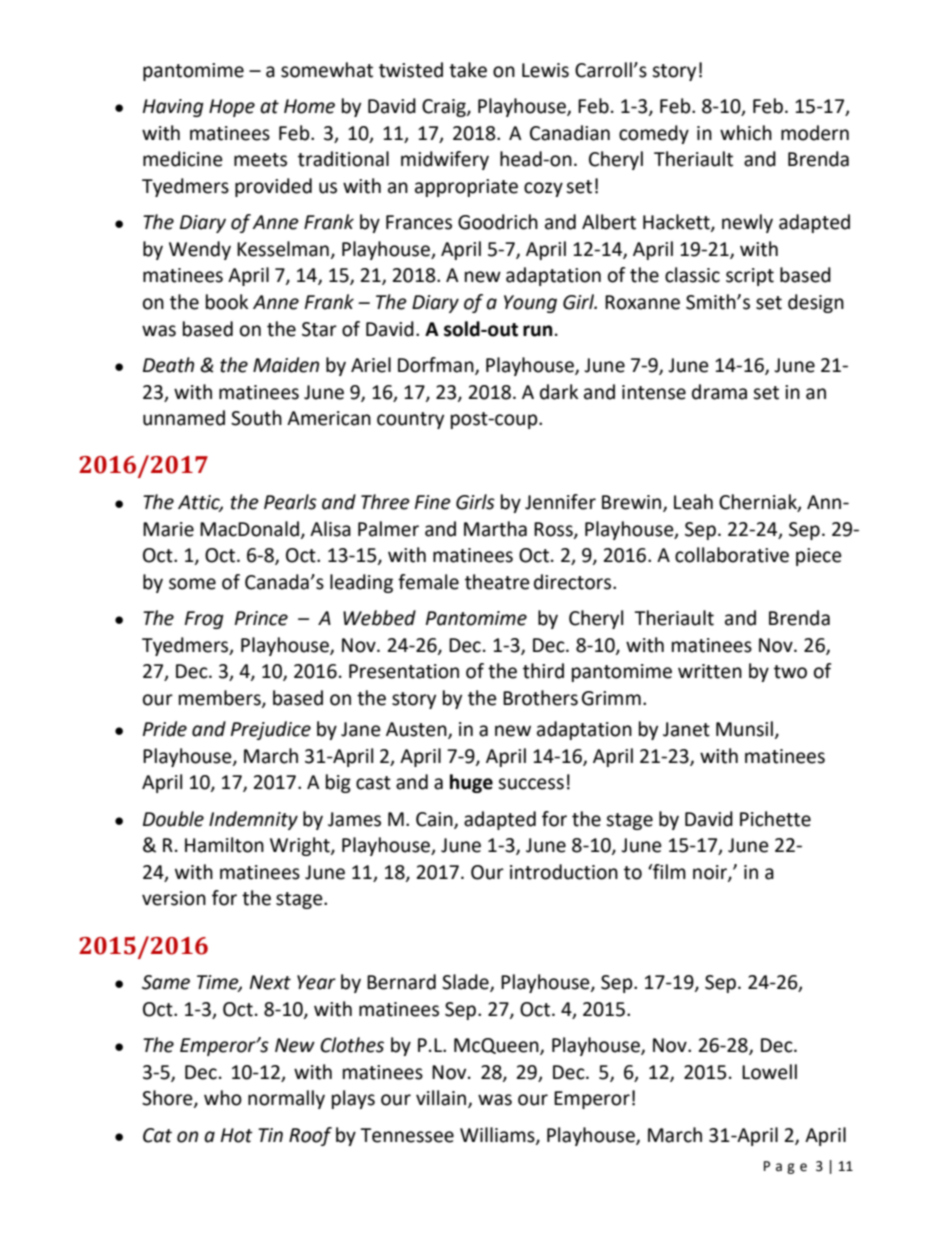  I want to click on drama, so click(719, 392).
